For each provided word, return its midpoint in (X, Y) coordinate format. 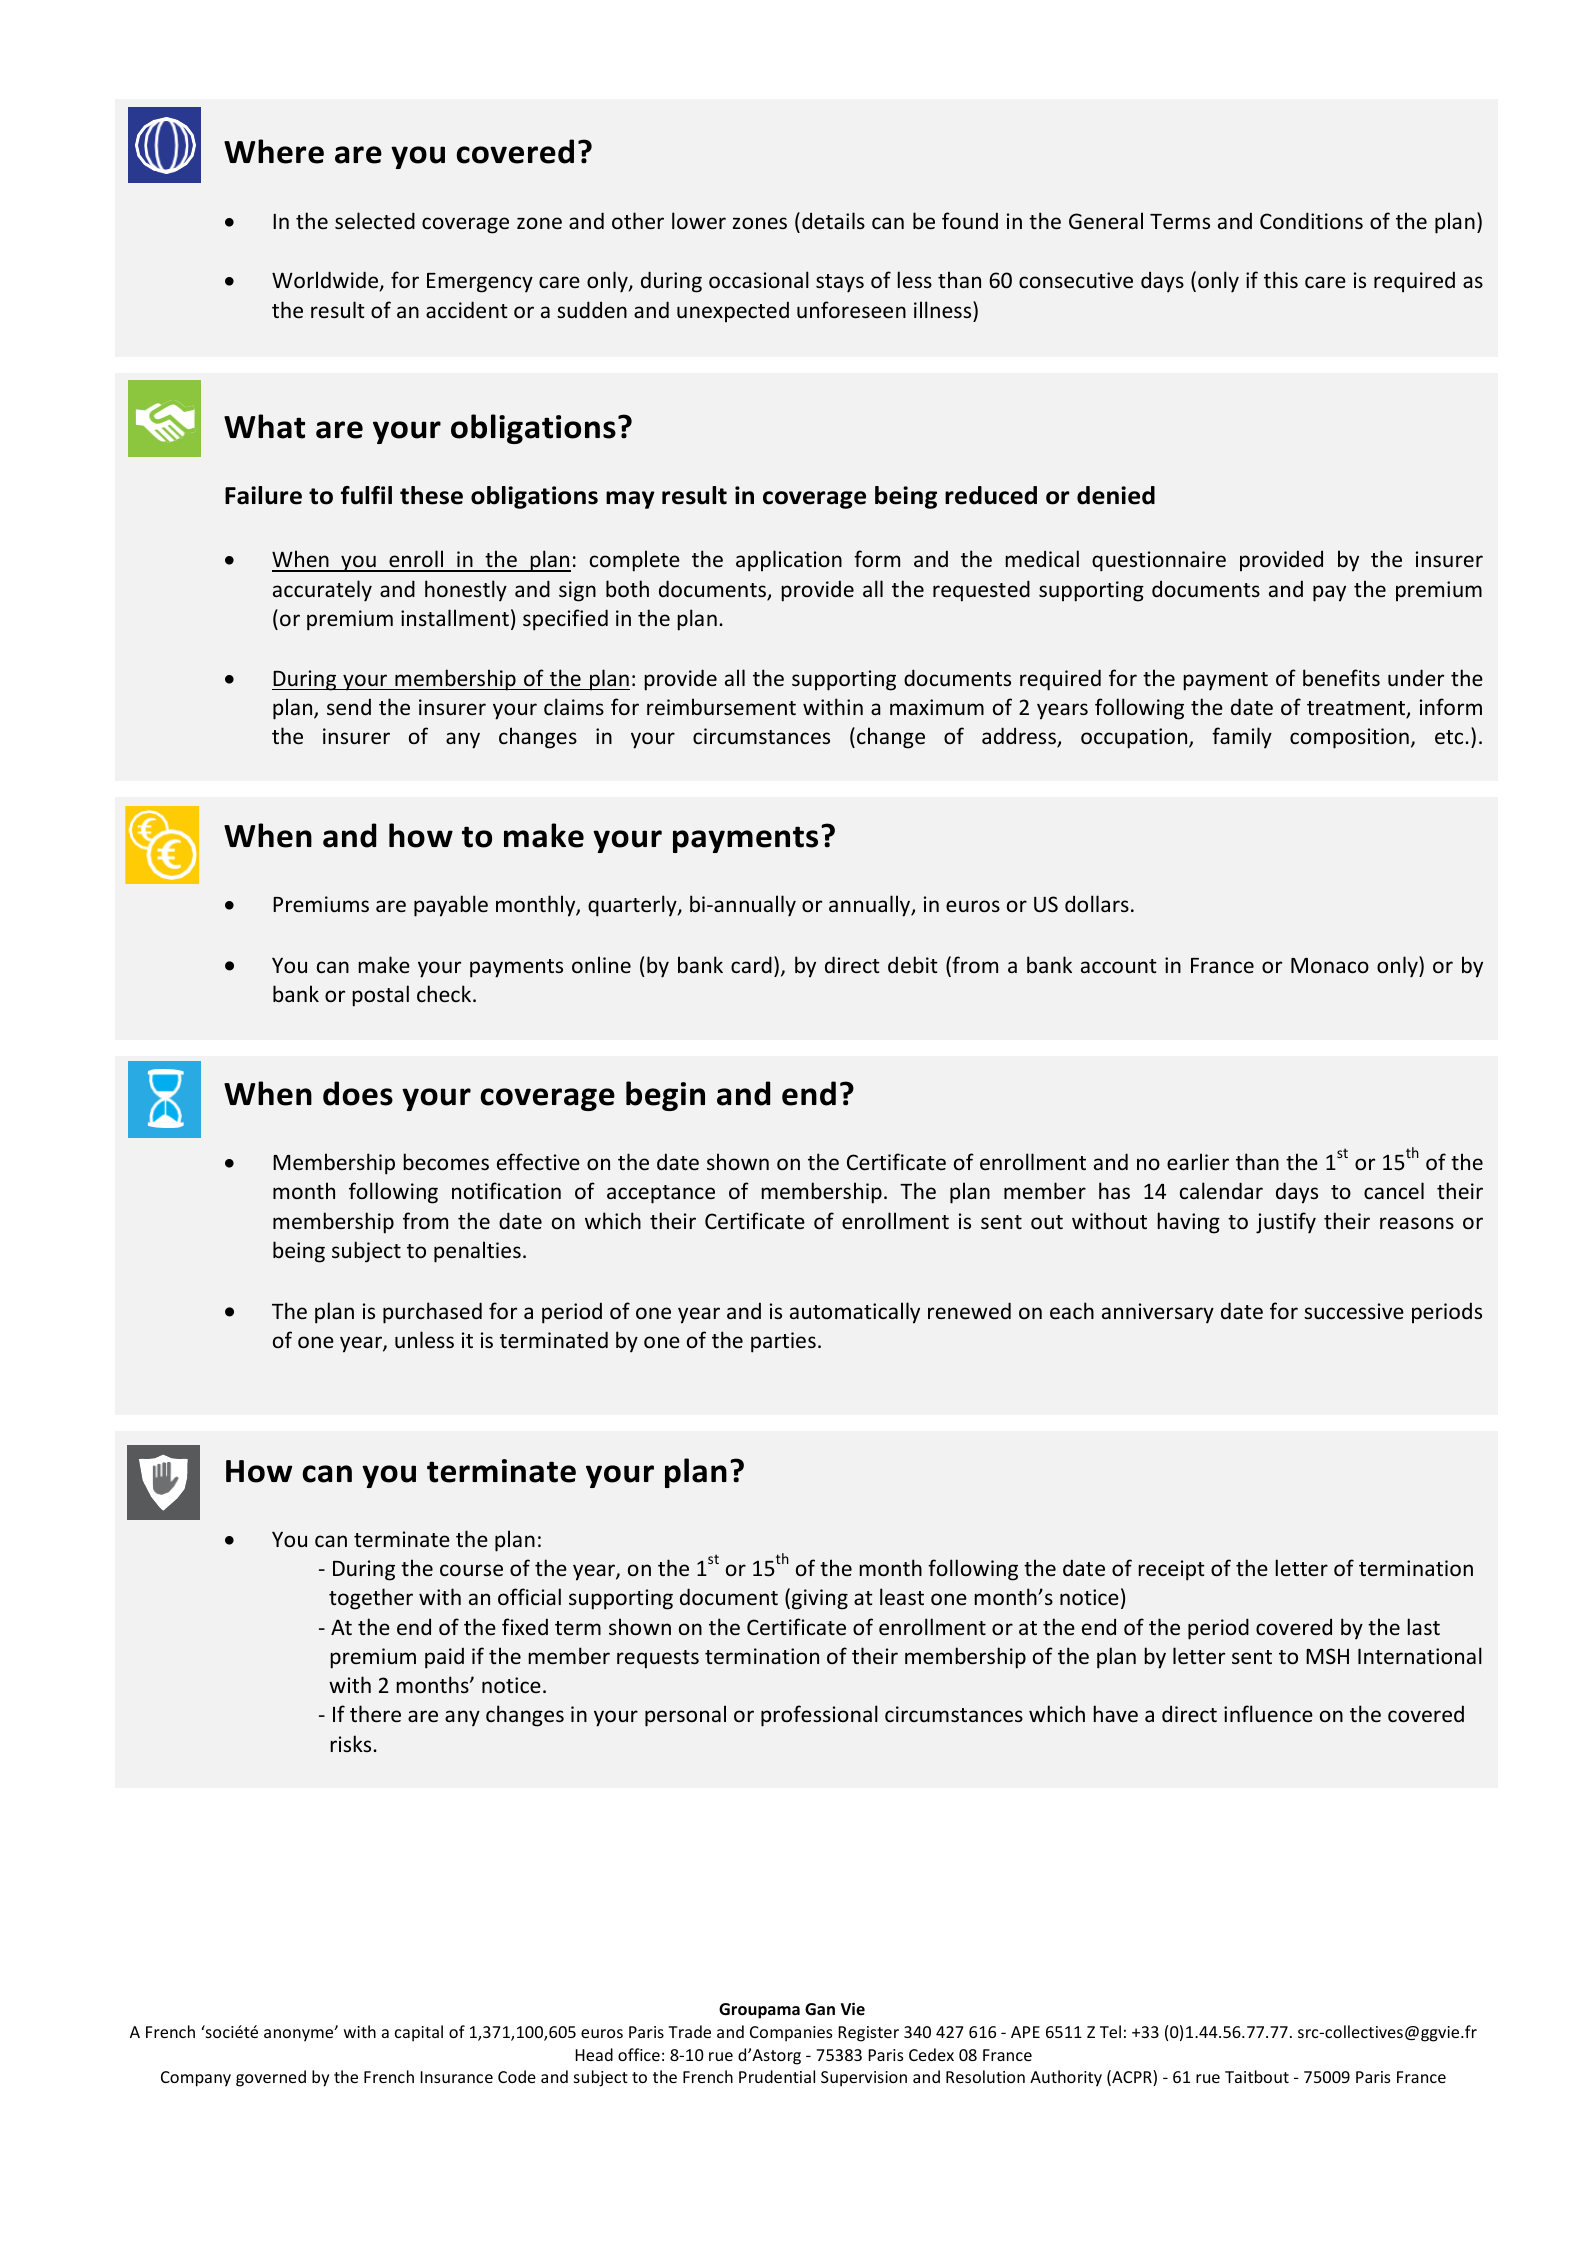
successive (1354, 1311)
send (349, 707)
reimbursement (721, 706)
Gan (820, 2009)
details (833, 220)
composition (1349, 738)
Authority (1066, 2078)
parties (783, 1342)
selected (375, 221)
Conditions (1311, 220)
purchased (432, 1313)
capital (419, 2033)
